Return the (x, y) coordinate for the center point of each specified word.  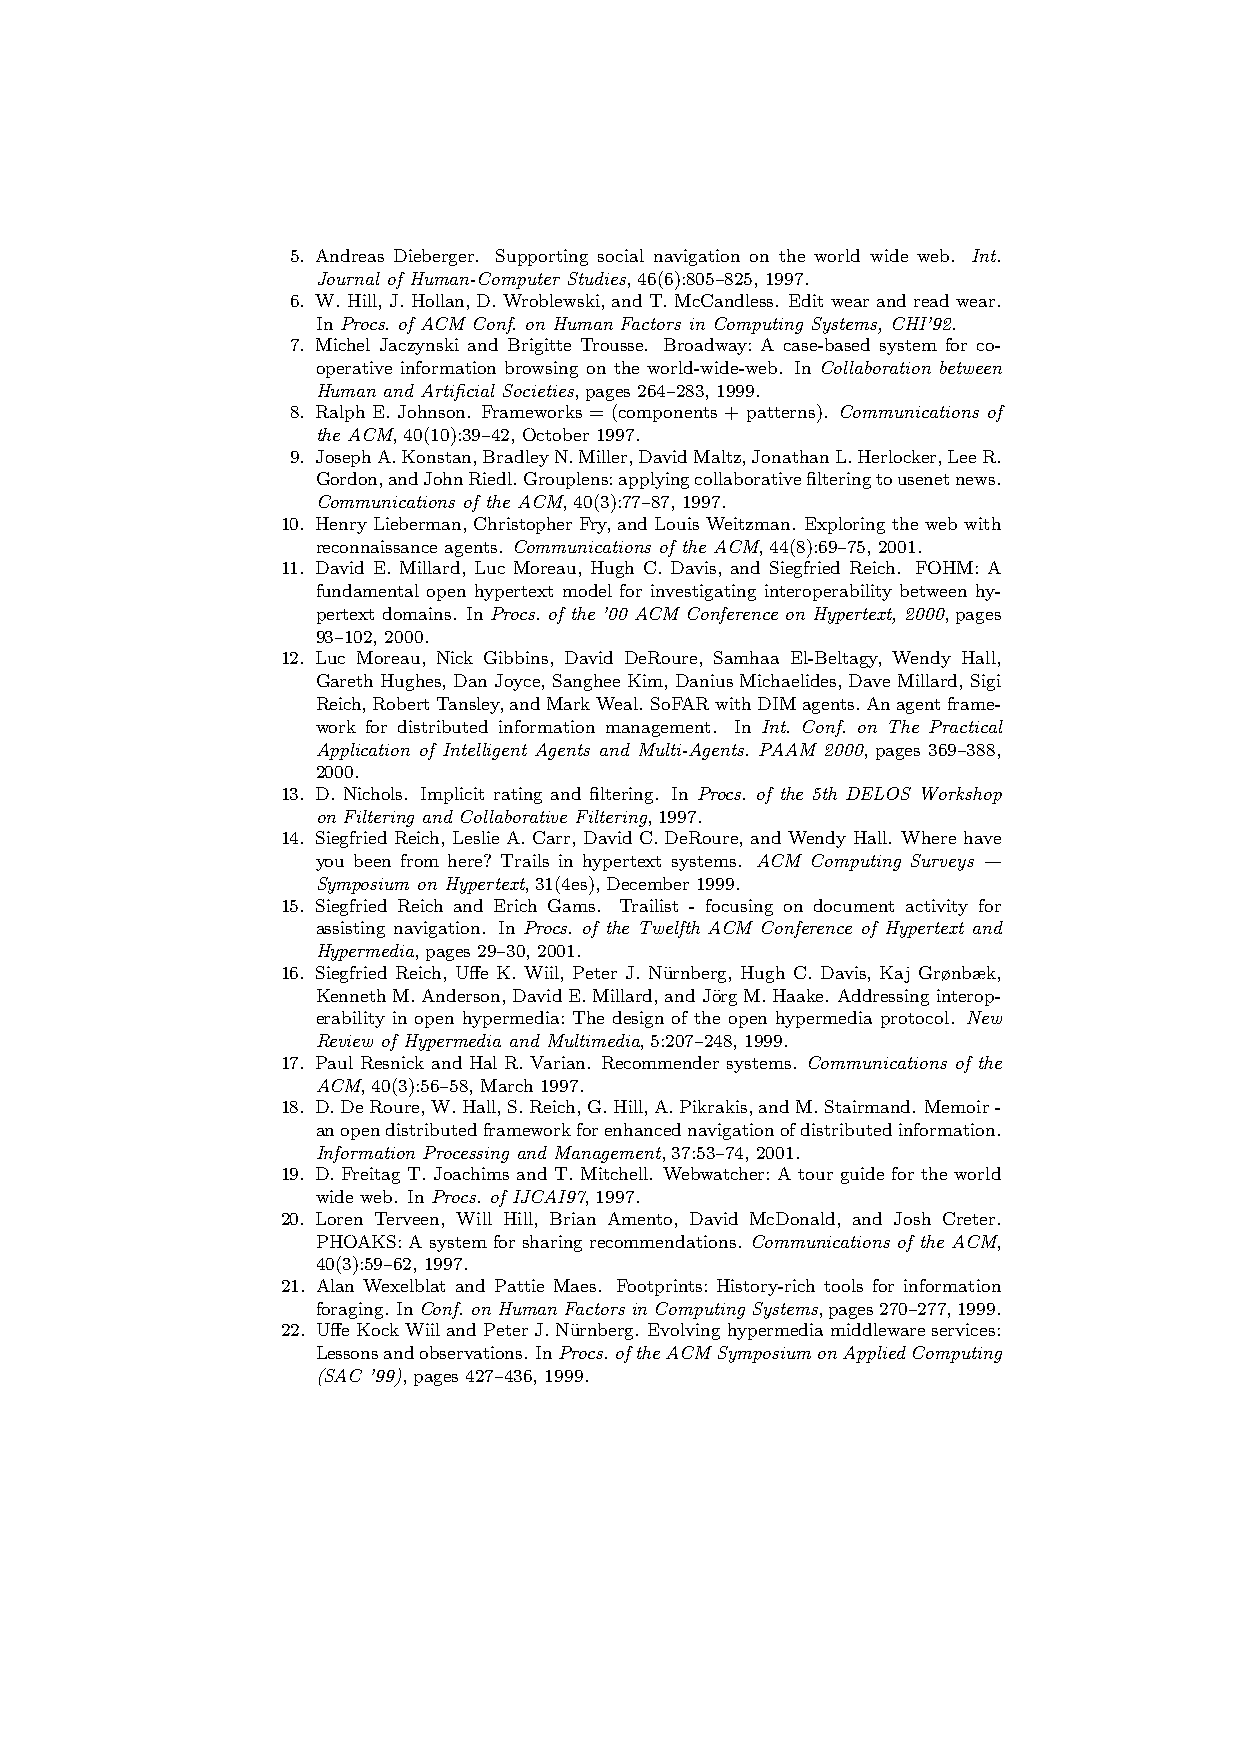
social (621, 255)
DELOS (878, 793)
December (648, 883)
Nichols (375, 793)
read (931, 300)
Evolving (684, 1331)
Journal (349, 278)
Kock (378, 1329)
